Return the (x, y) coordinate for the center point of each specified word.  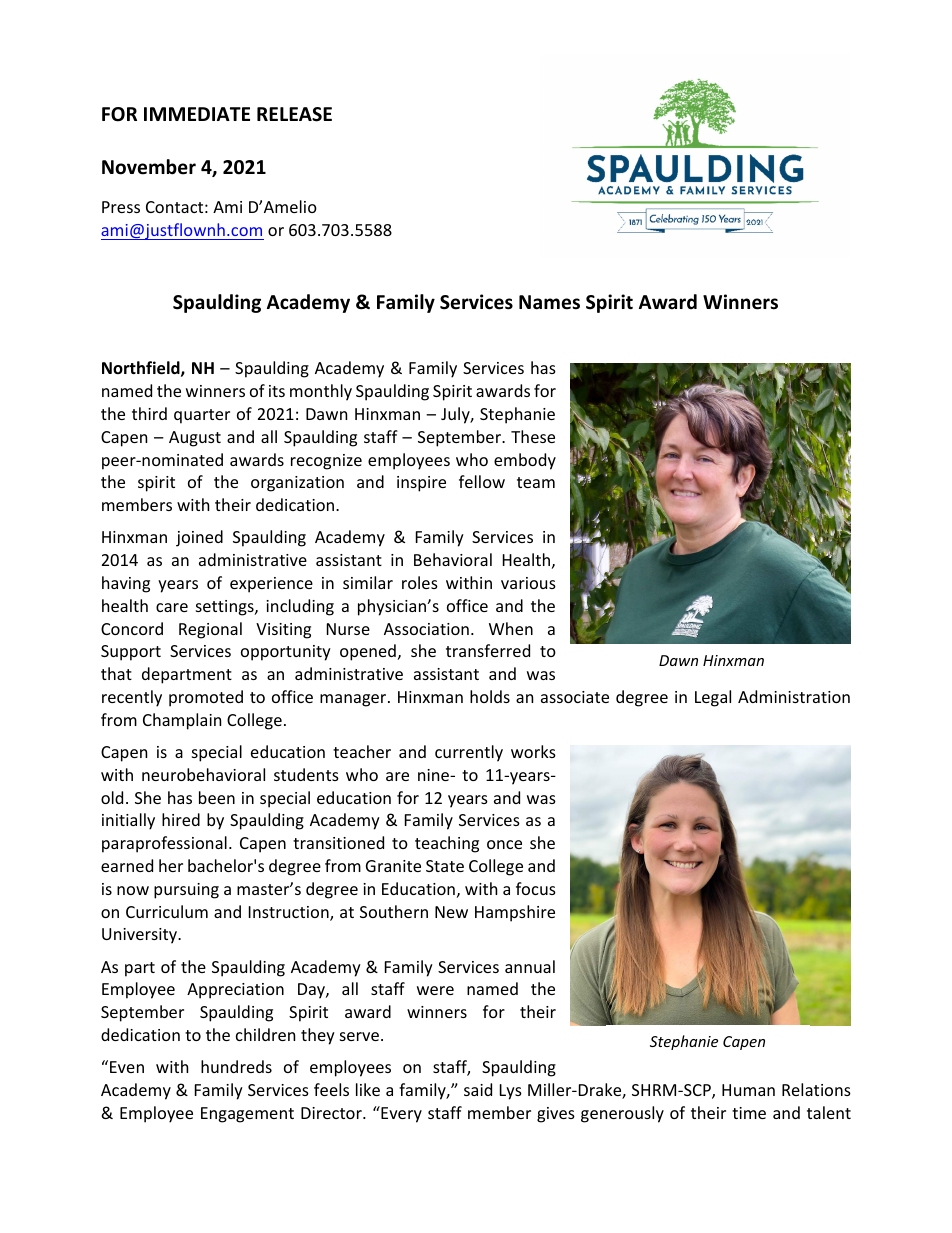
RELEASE (294, 114)
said (478, 1089)
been (217, 797)
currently (469, 753)
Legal (713, 698)
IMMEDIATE (197, 114)
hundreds (236, 1066)
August (195, 439)
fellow (482, 481)
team (536, 482)
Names (549, 302)
